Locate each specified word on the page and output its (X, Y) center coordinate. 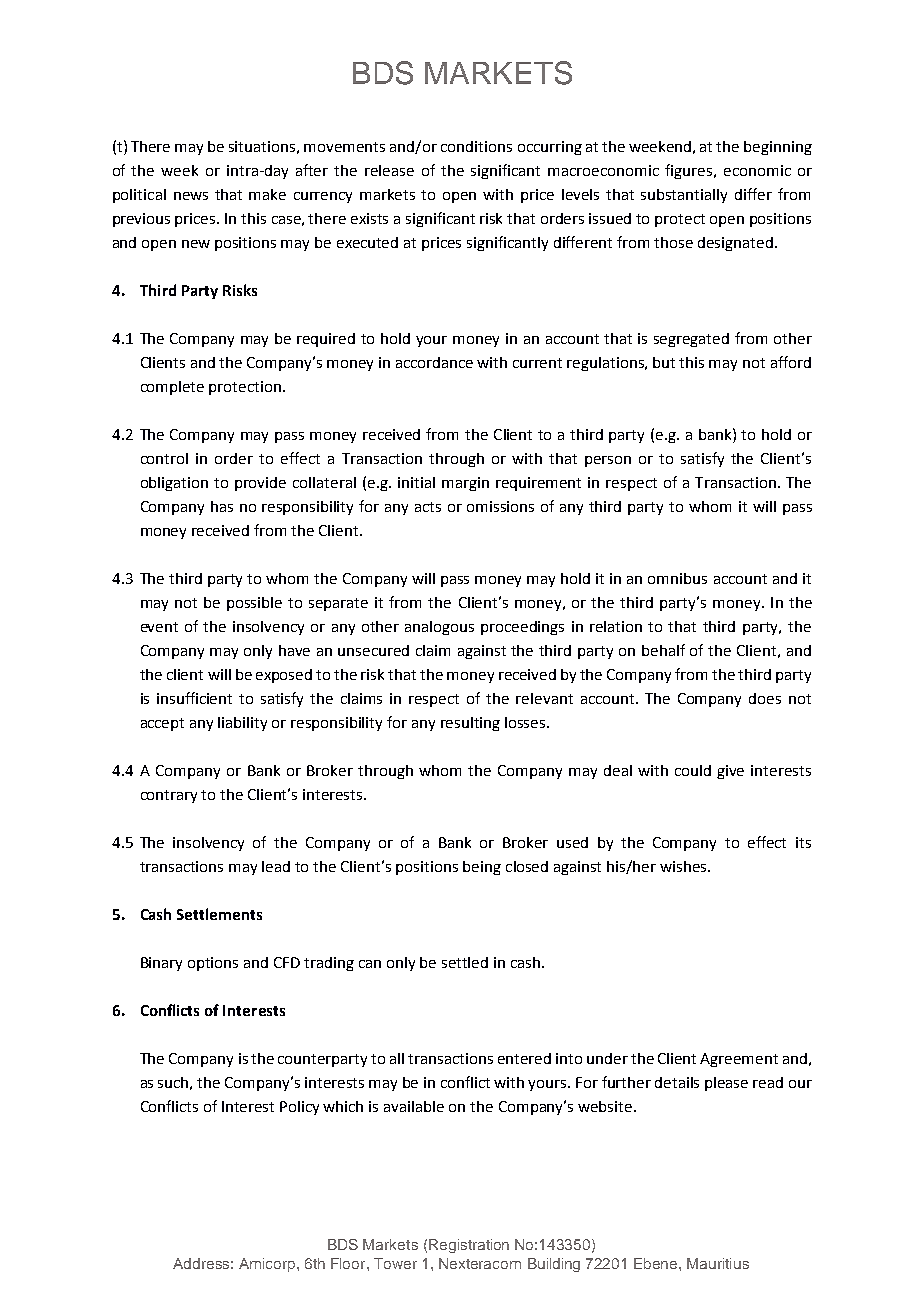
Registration (469, 1246)
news (191, 196)
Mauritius (718, 1263)
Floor (349, 1263)
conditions (476, 146)
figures (690, 171)
